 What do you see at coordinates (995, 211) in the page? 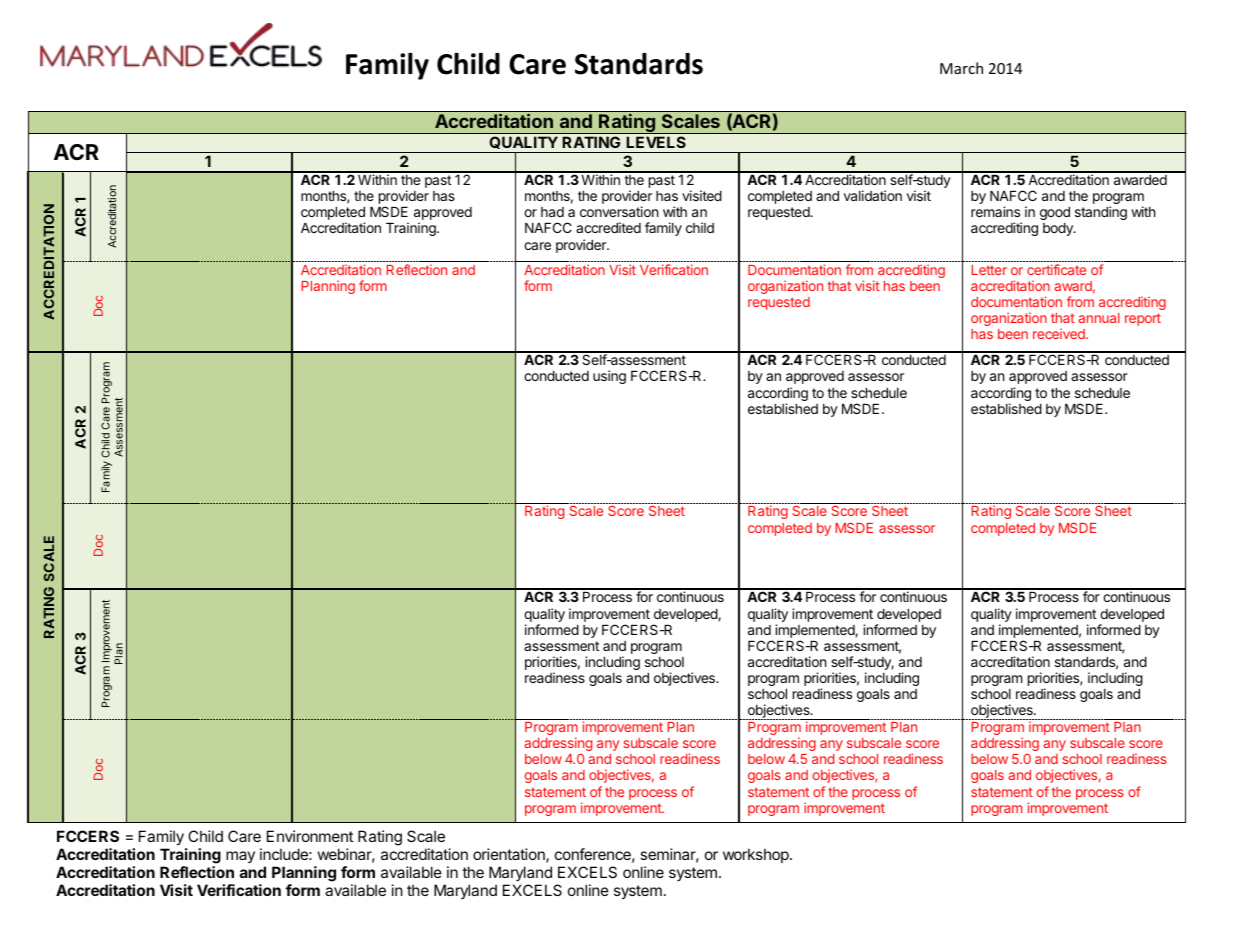
I see `remains` at bounding box center [995, 211].
